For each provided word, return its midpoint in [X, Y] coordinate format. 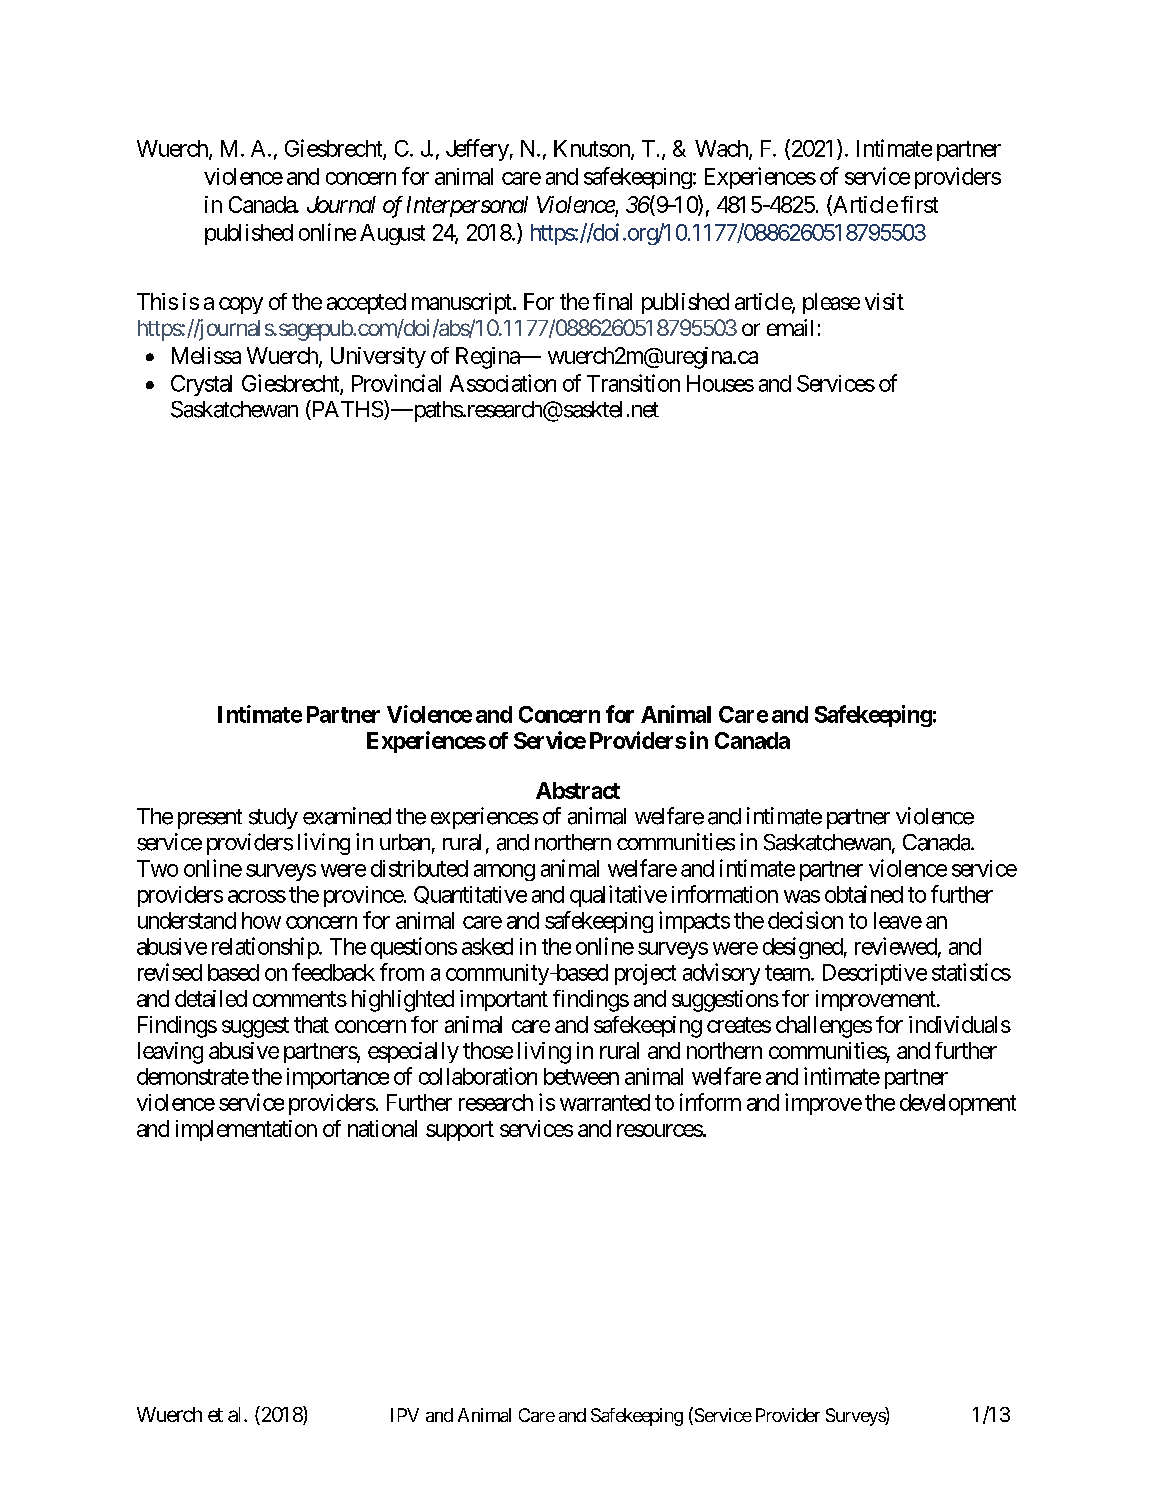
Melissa [206, 355]
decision [805, 920]
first [919, 204]
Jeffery [477, 150]
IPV [405, 1415]
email [790, 327]
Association [503, 383]
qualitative [618, 896]
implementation [246, 1130]
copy [241, 305]
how [261, 920]
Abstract [578, 790]
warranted [605, 1102]
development [958, 1104]
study [273, 818]
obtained [864, 894]
